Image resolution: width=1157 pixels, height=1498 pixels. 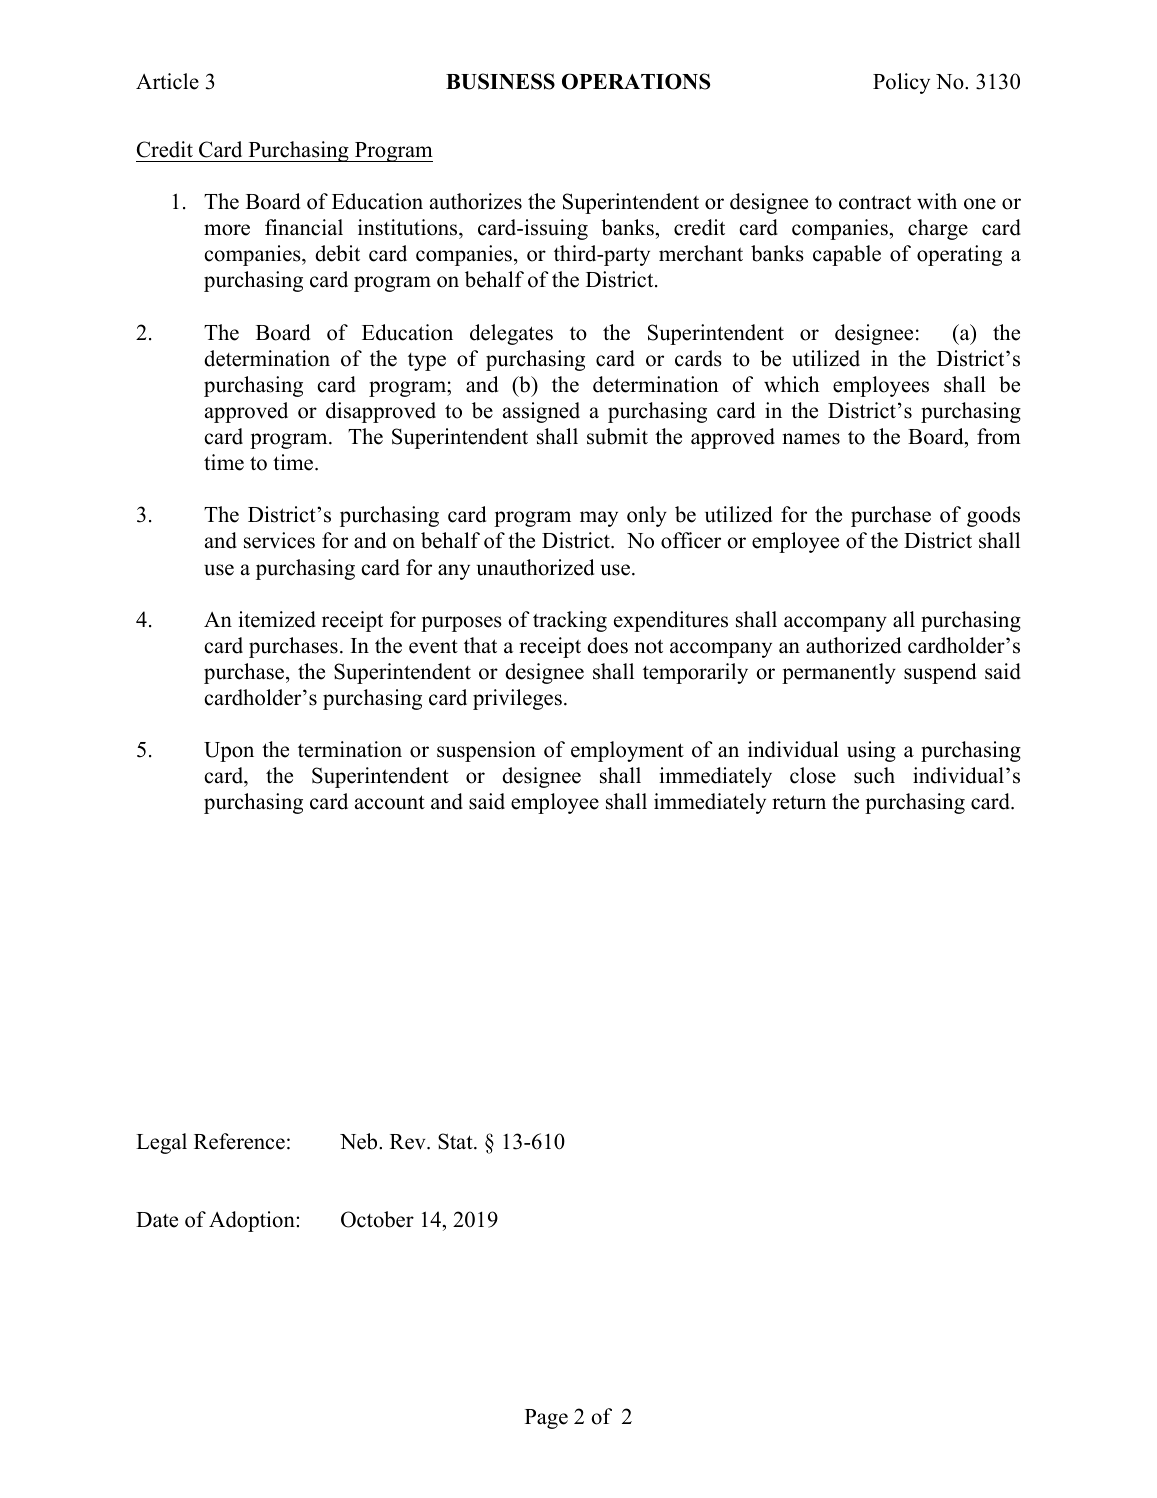 What do you see at coordinates (167, 81) in the screenshot?
I see `Article` at bounding box center [167, 81].
